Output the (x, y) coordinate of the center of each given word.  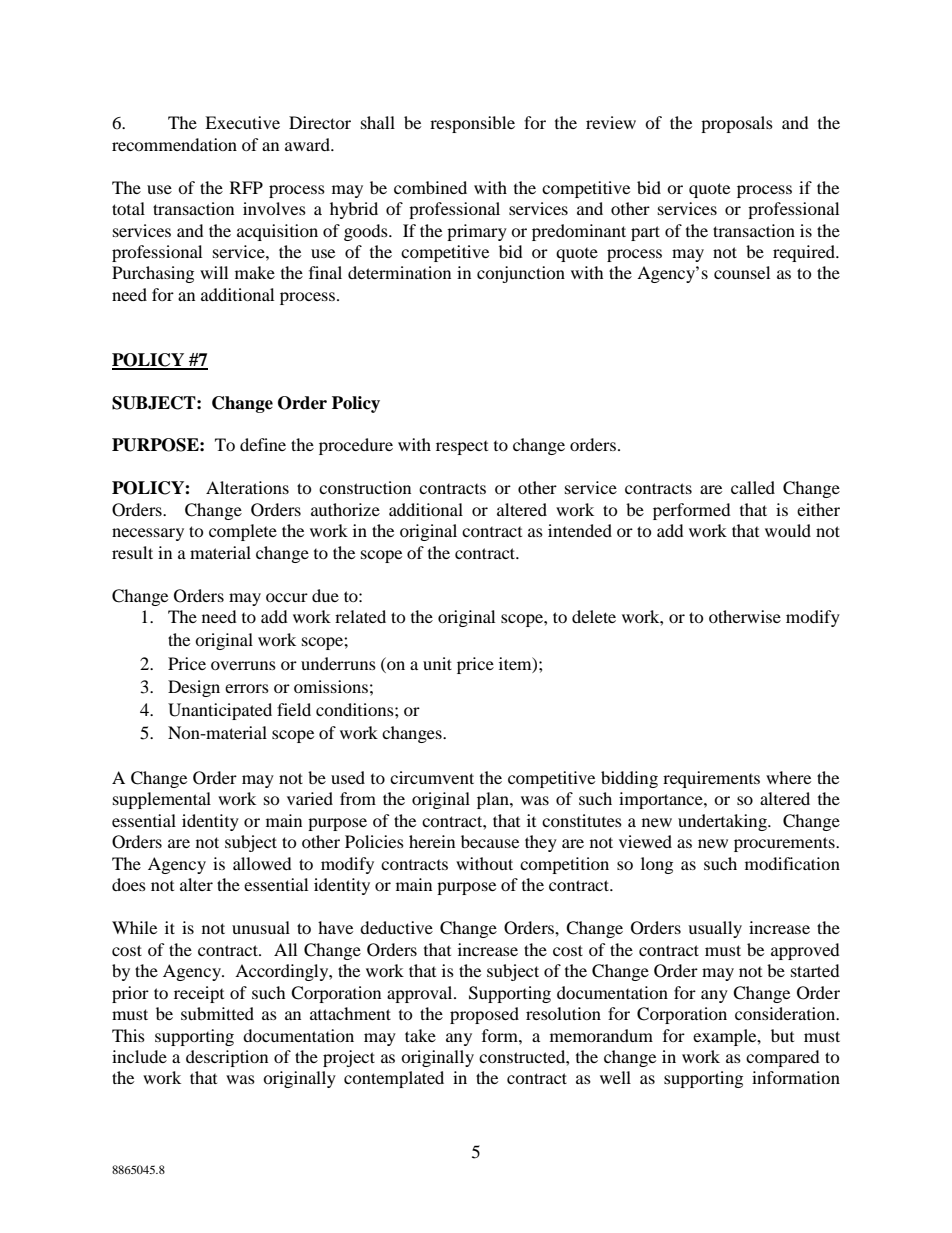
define (263, 444)
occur (287, 597)
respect (462, 448)
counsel (742, 272)
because (490, 841)
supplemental (162, 800)
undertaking (723, 822)
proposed (484, 1015)
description (227, 1058)
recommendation (174, 144)
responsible (472, 124)
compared (783, 1058)
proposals (737, 124)
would (788, 530)
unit (437, 663)
